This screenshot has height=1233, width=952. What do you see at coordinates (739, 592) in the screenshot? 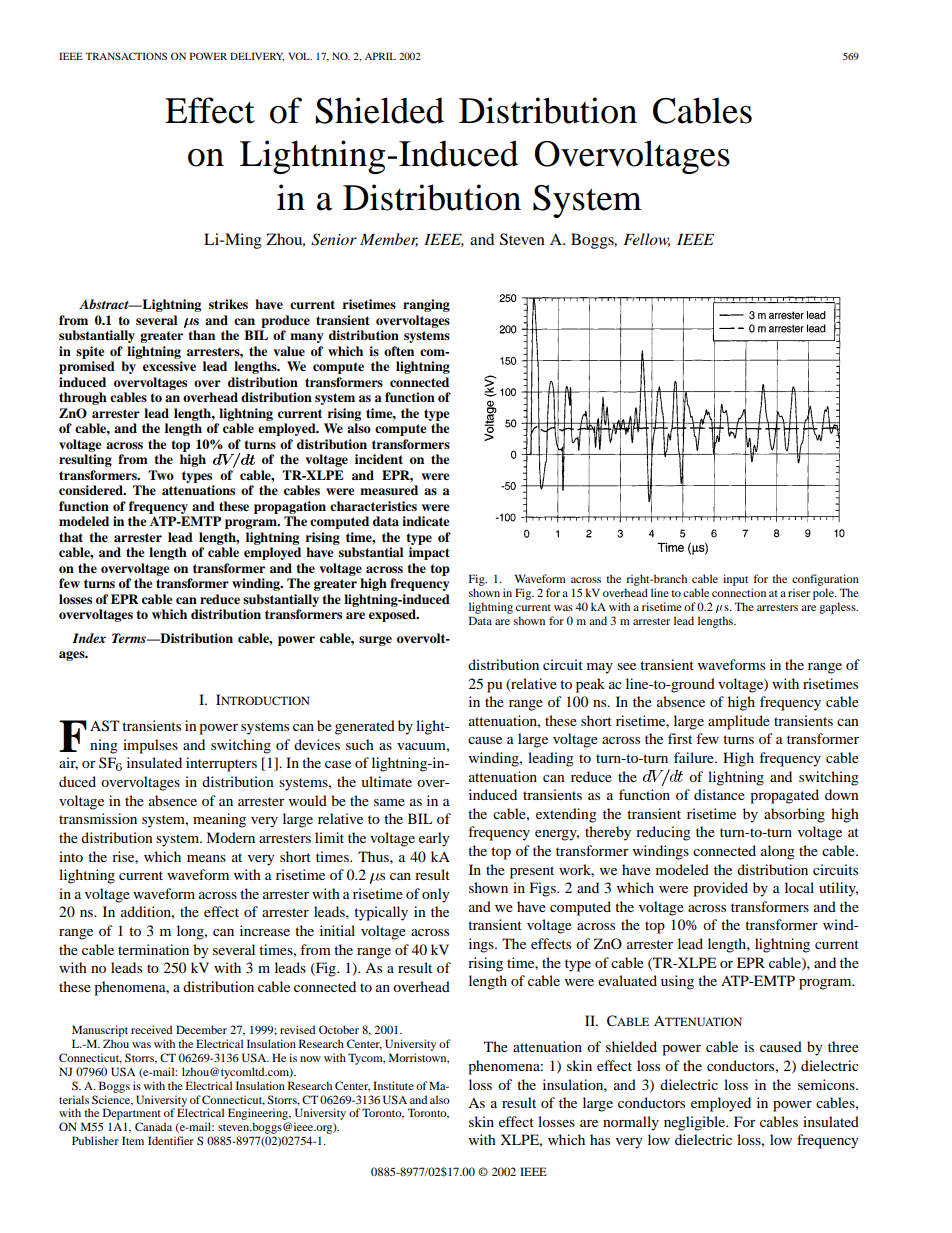
I see `connection` at bounding box center [739, 592].
